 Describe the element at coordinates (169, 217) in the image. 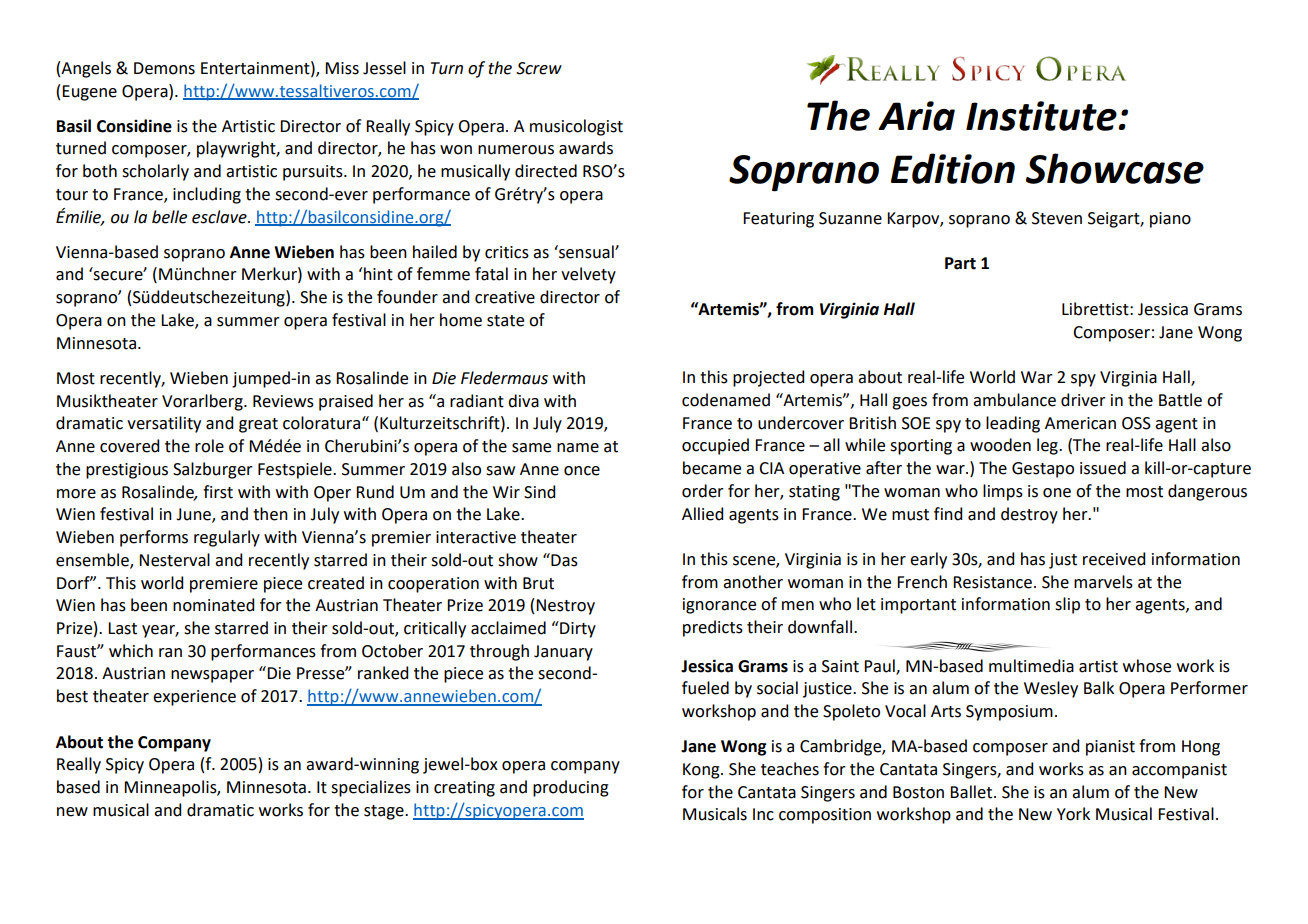

I see `belle` at that location.
